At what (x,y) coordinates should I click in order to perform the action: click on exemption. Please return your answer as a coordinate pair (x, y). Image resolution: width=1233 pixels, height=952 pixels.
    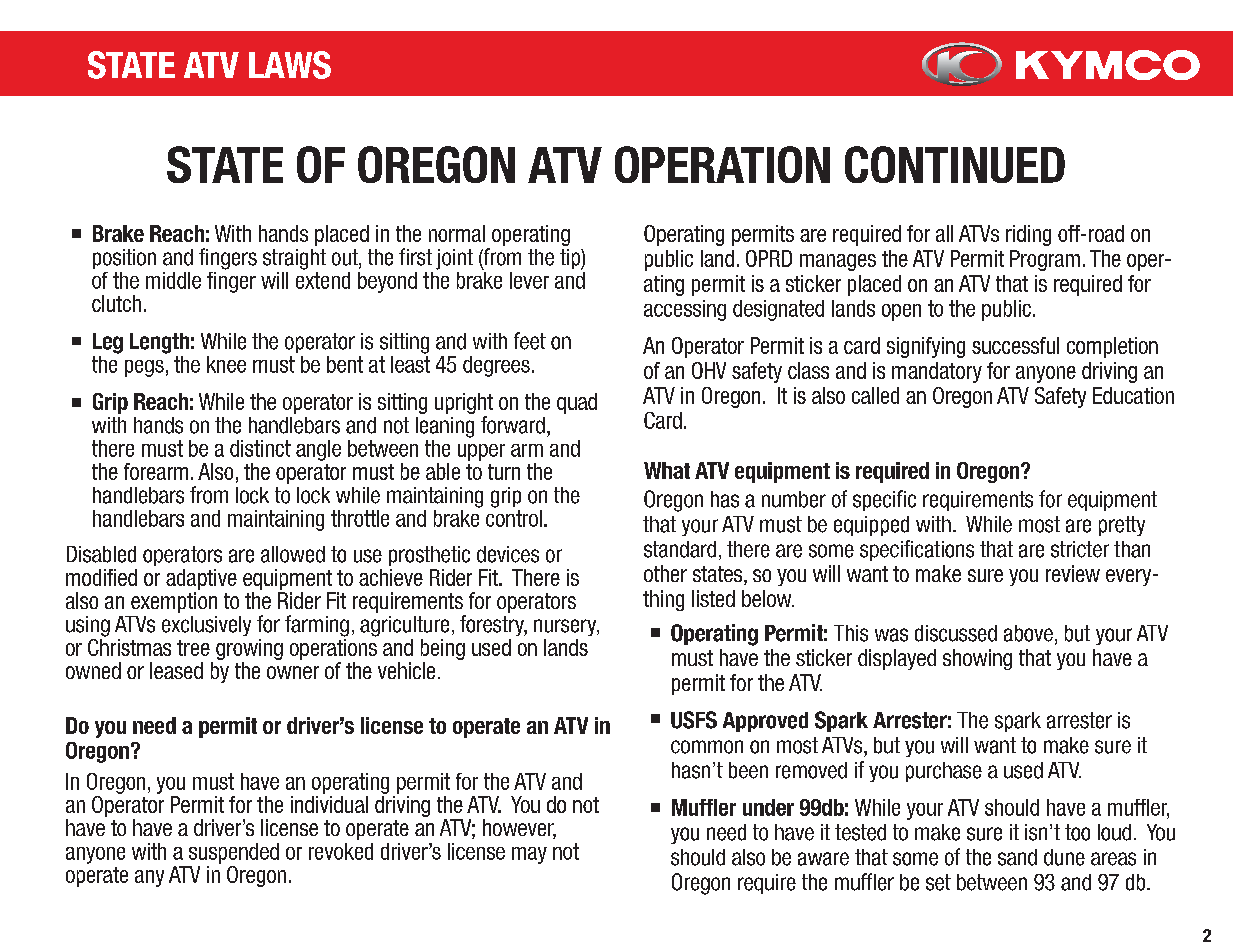
    Looking at the image, I should click on (174, 602).
